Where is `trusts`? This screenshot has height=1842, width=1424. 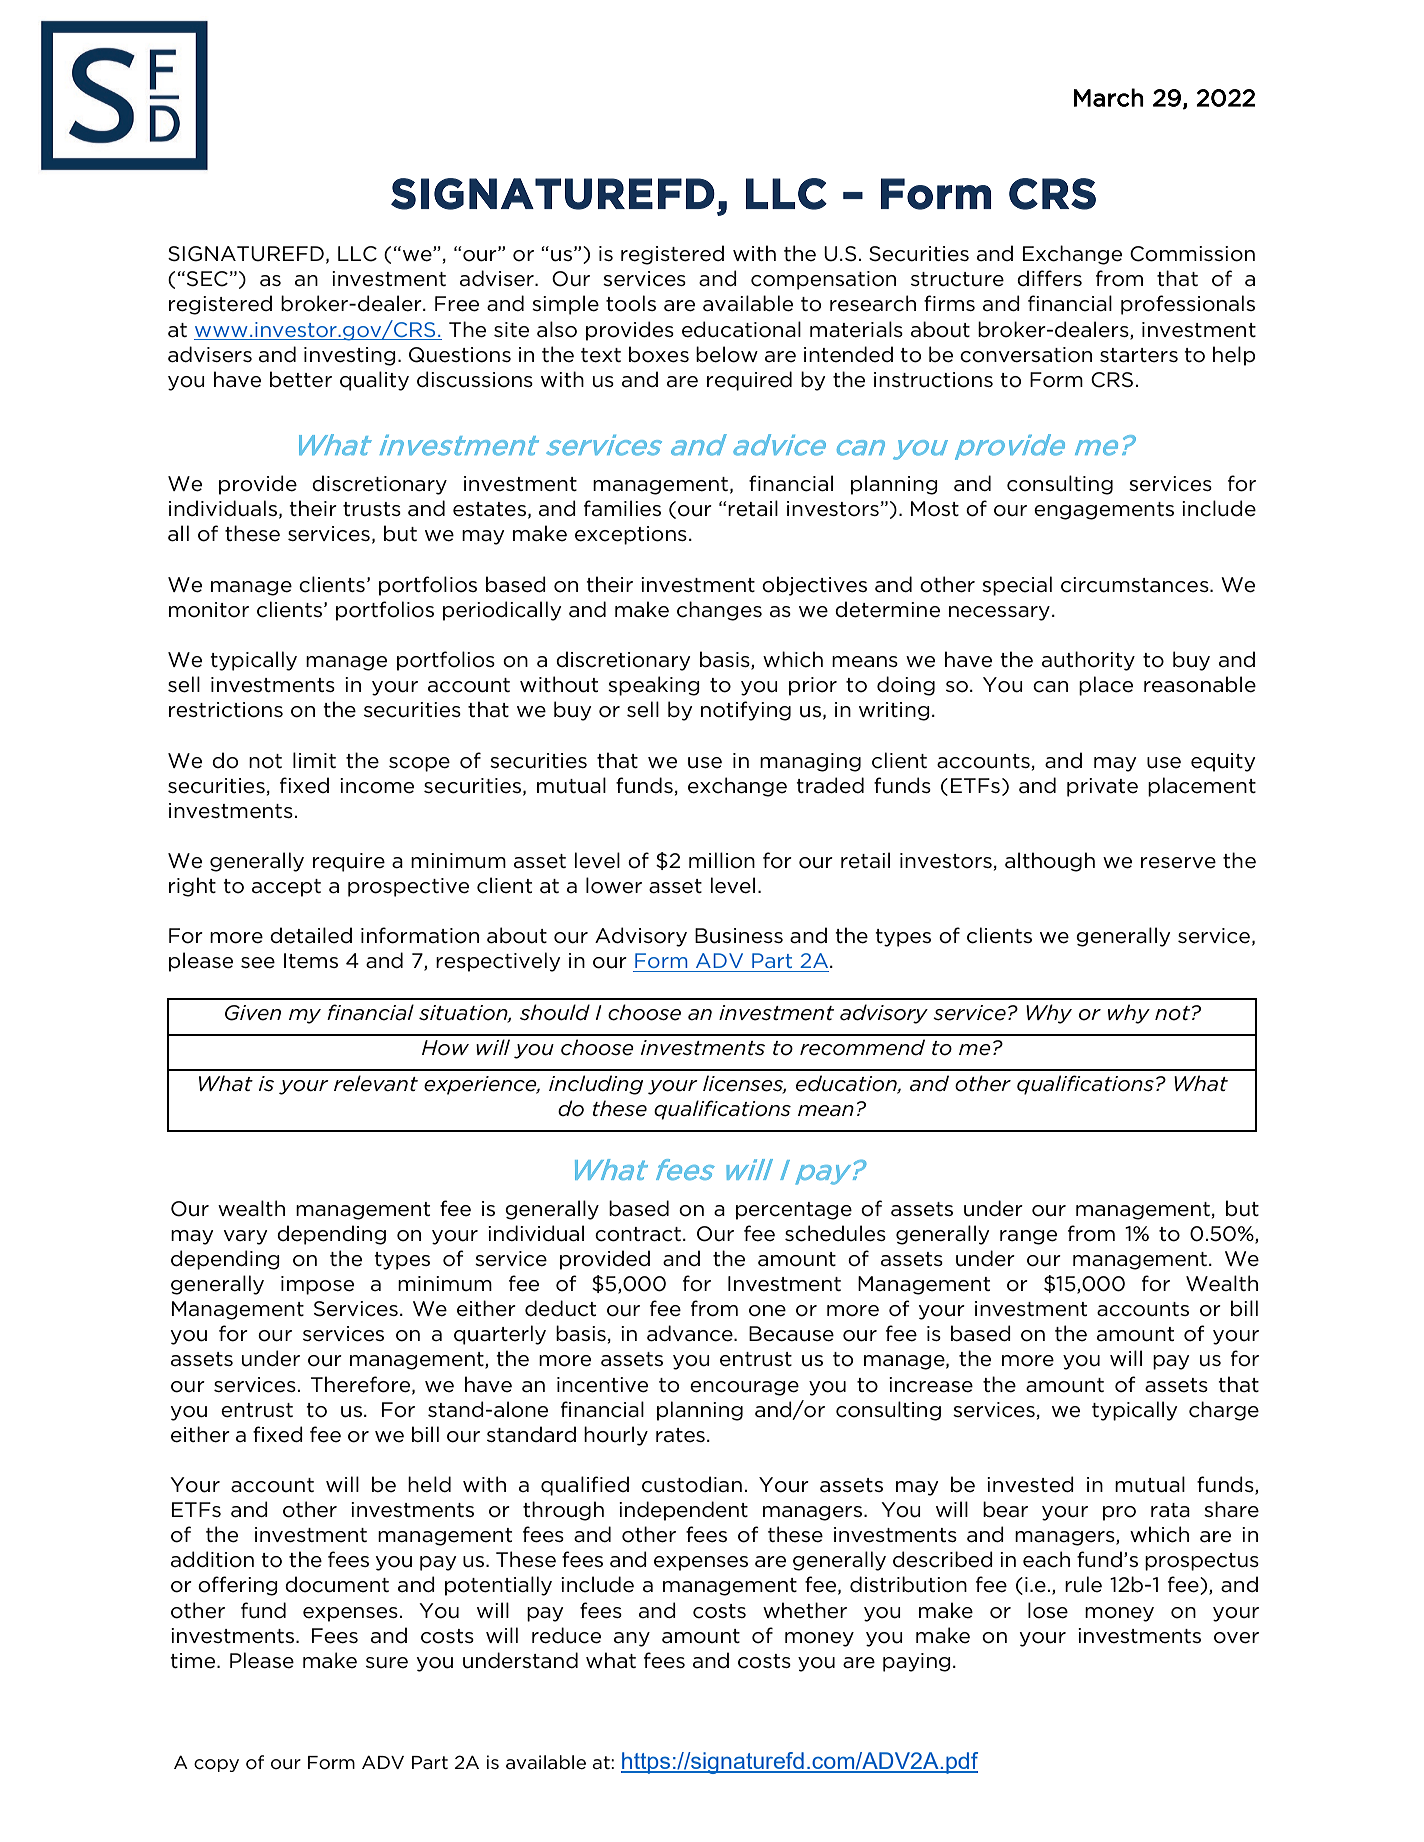 trusts is located at coordinates (372, 509).
